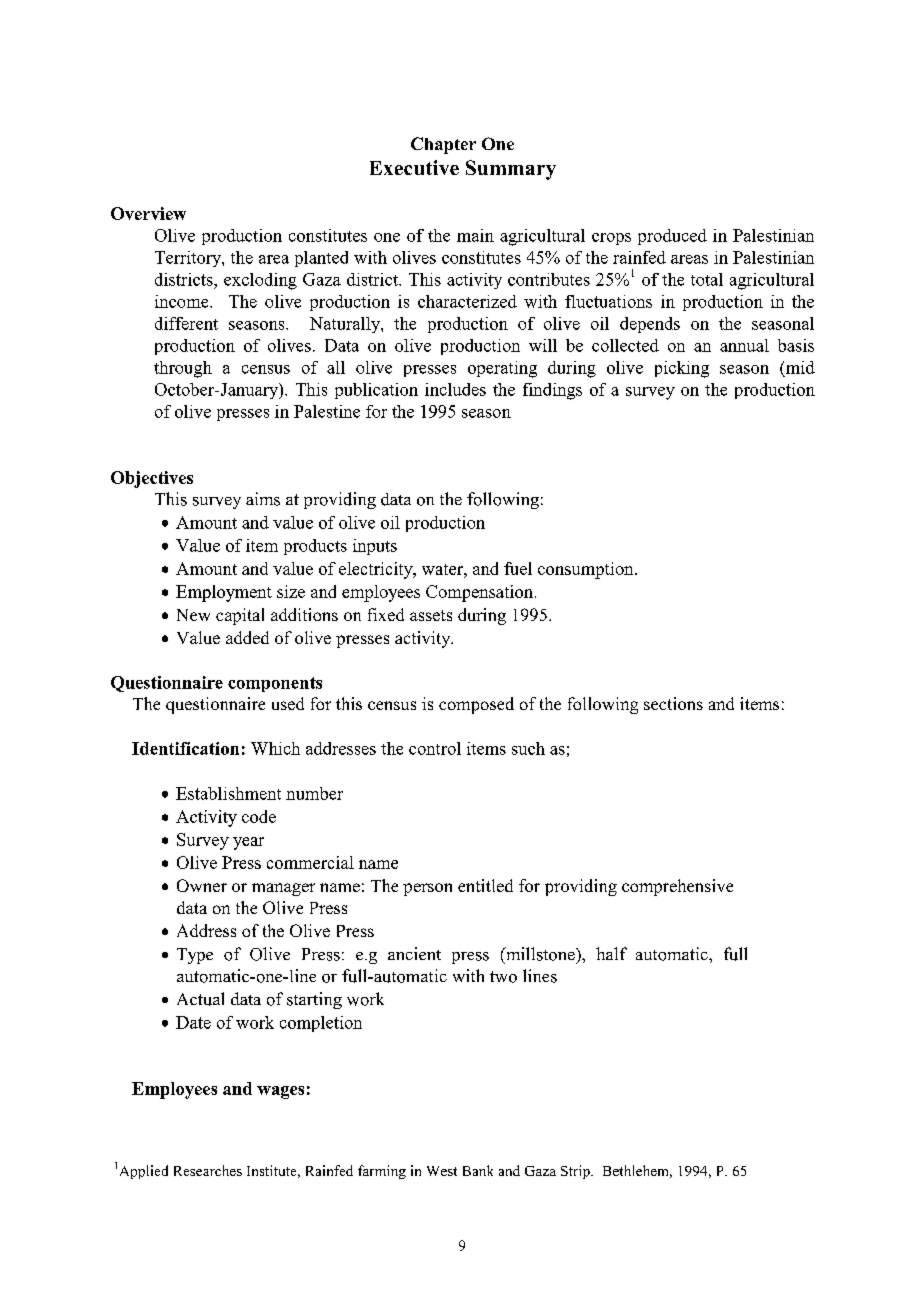  What do you see at coordinates (247, 637) in the screenshot?
I see `added` at bounding box center [247, 637].
